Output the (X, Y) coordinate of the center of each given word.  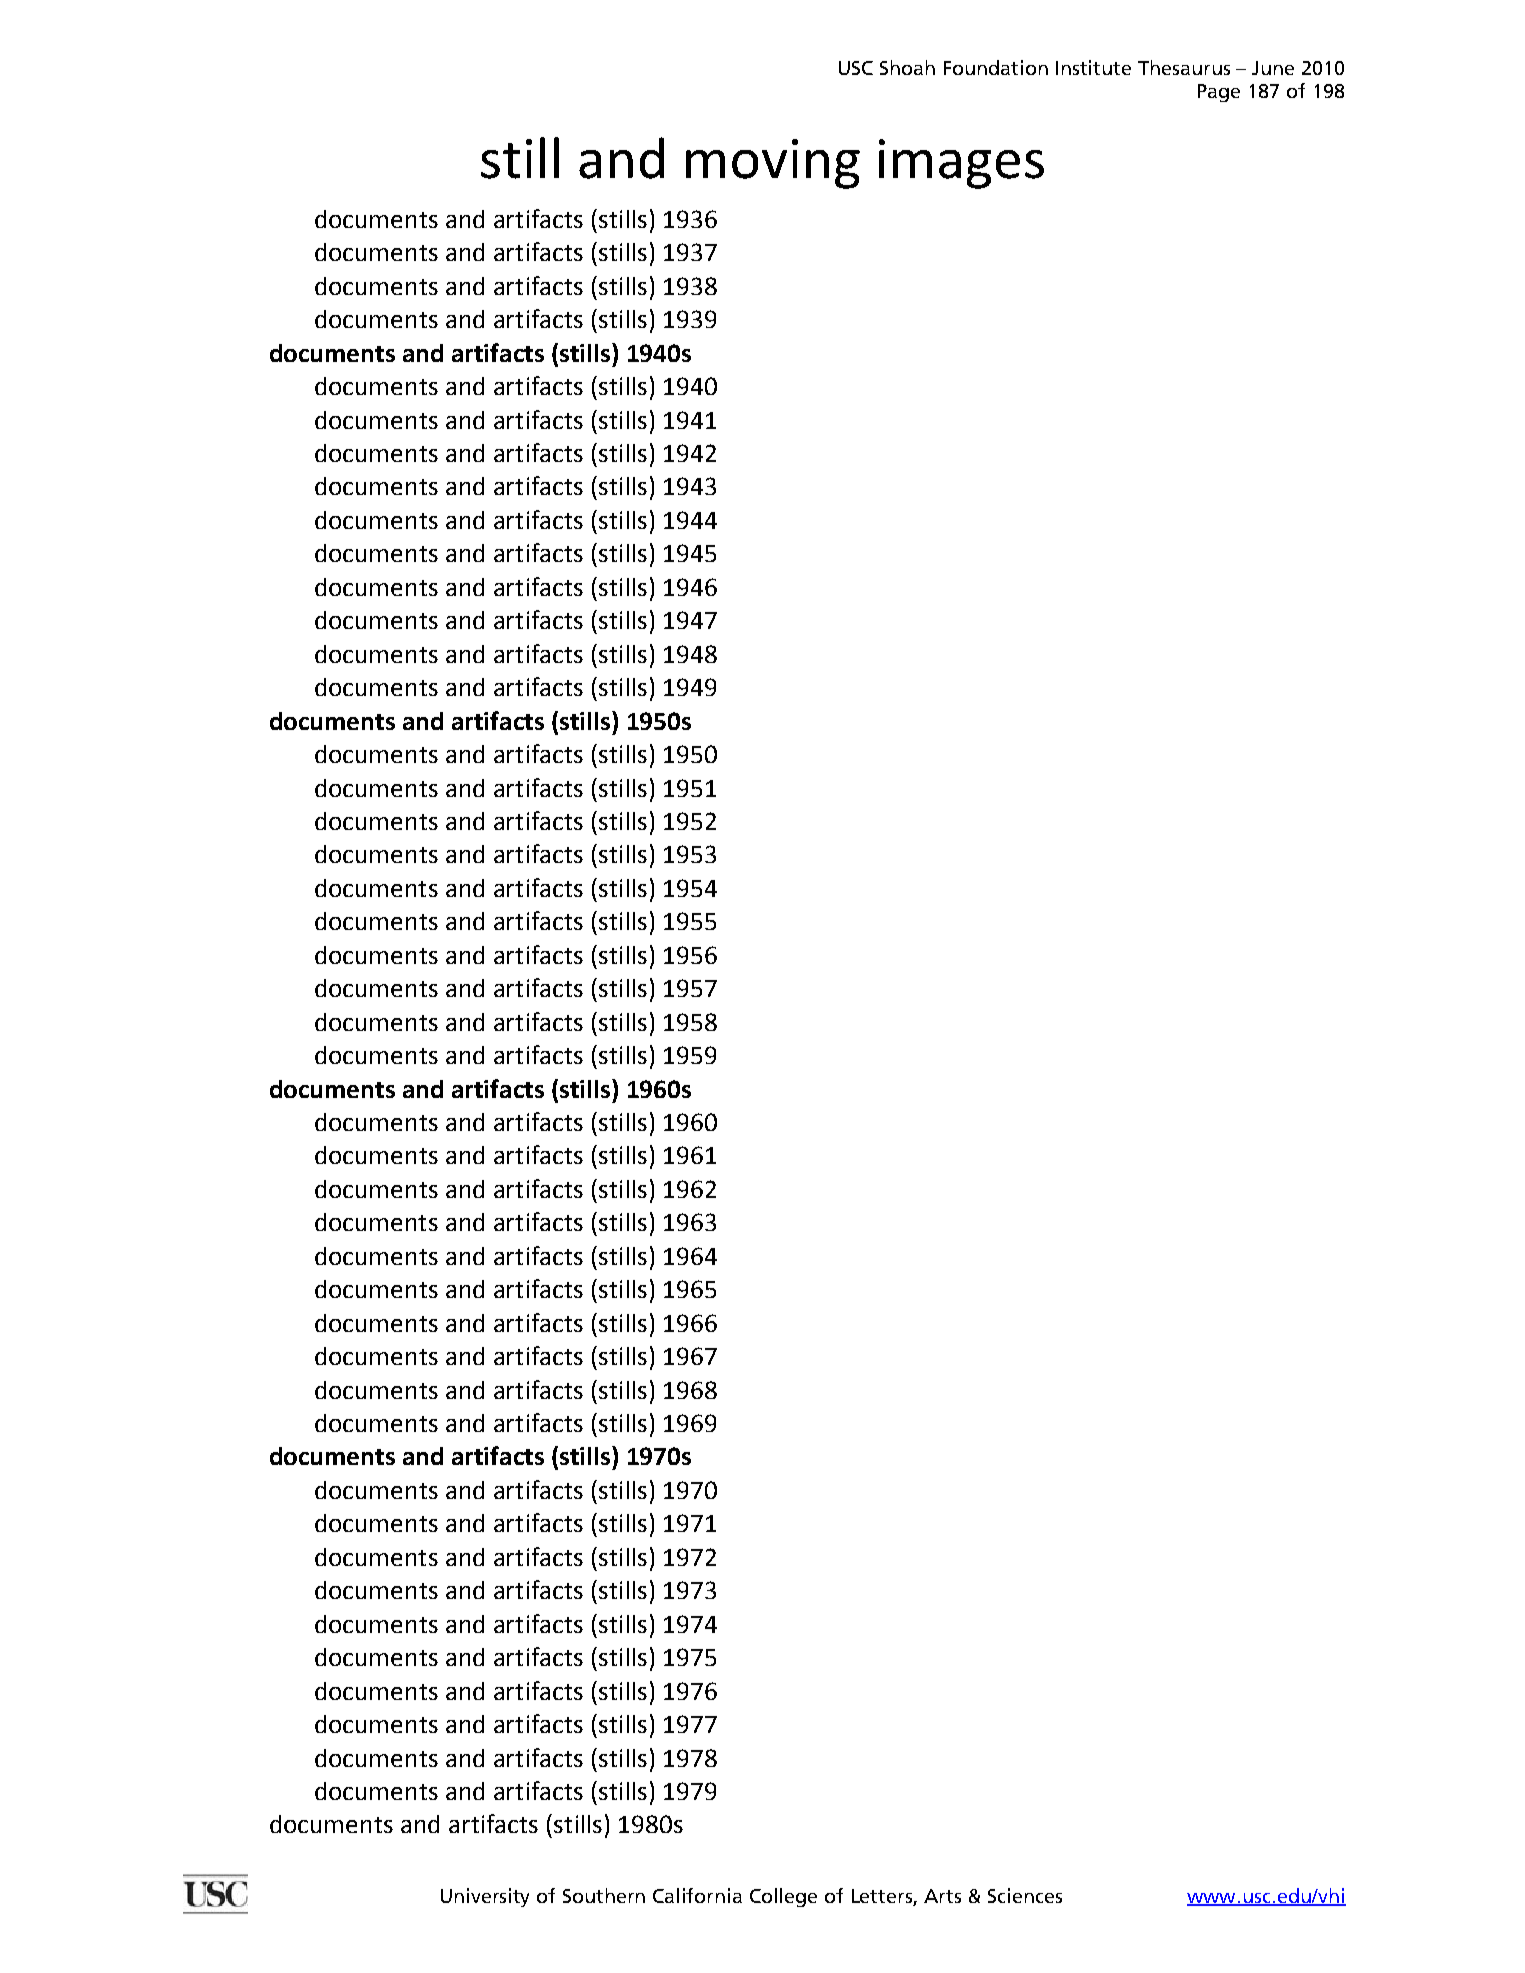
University (485, 1897)
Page (1219, 93)
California (697, 1895)
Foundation (996, 67)
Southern (604, 1895)
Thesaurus (1184, 67)
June (1273, 68)
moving (773, 164)
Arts (942, 1896)
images (961, 164)
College (783, 1897)
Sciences (1025, 1895)
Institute (1093, 67)
